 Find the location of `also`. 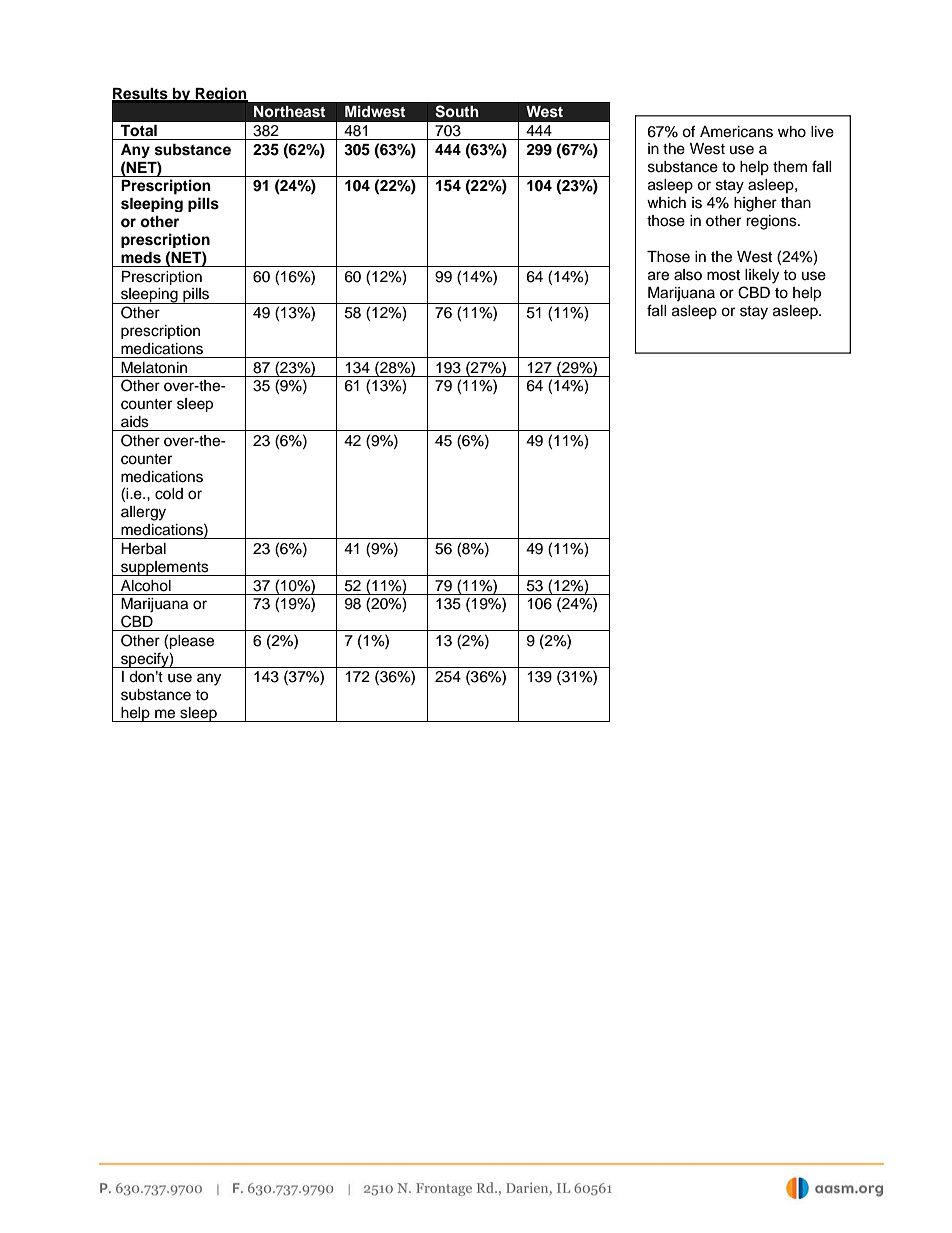

also is located at coordinates (688, 275).
